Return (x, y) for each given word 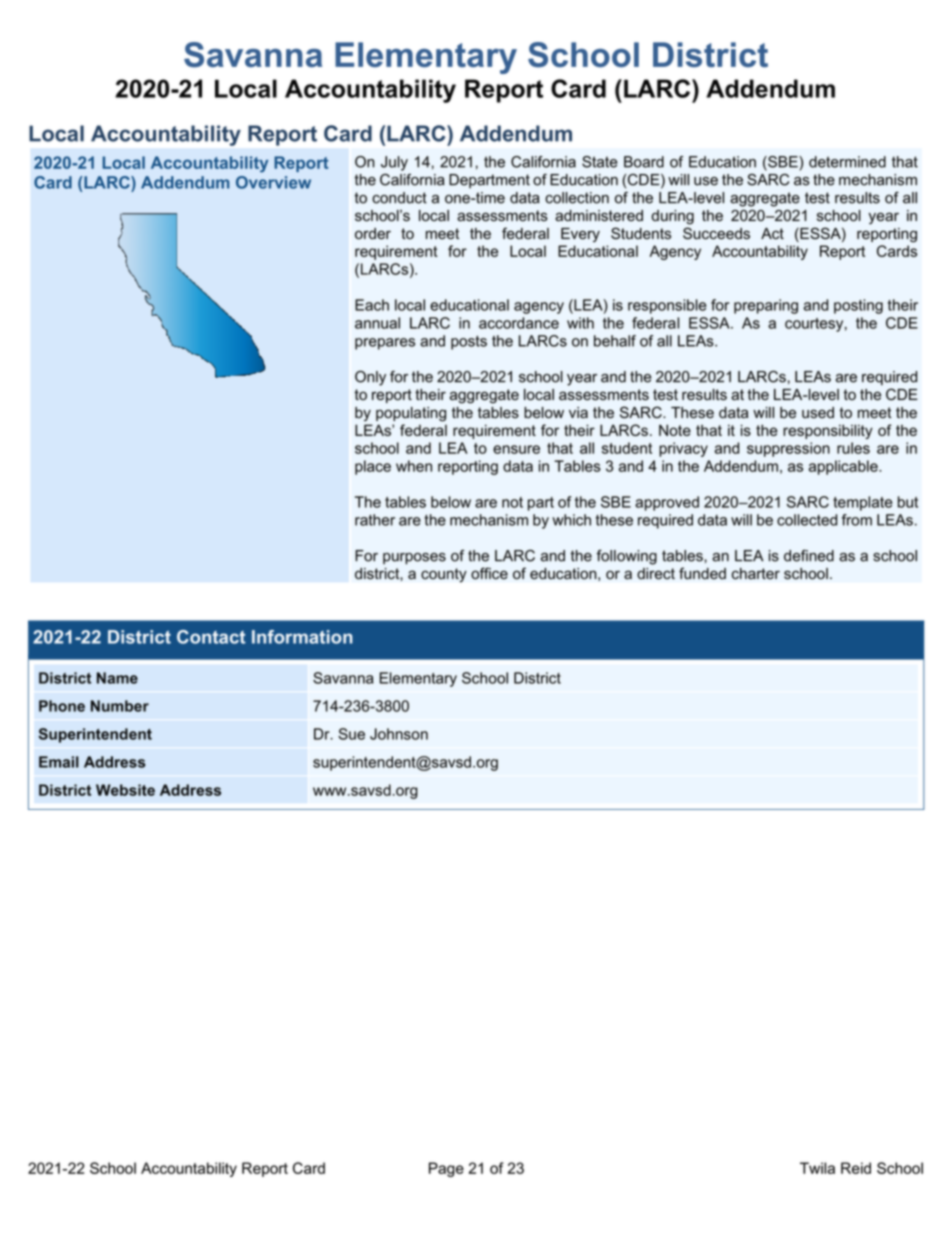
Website (125, 790)
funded (702, 573)
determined (847, 162)
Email (59, 762)
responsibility (828, 431)
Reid (856, 1168)
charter (756, 574)
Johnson (399, 734)
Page (446, 1169)
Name (117, 678)
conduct (399, 198)
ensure (516, 449)
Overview (273, 182)
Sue (351, 734)
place (373, 467)
